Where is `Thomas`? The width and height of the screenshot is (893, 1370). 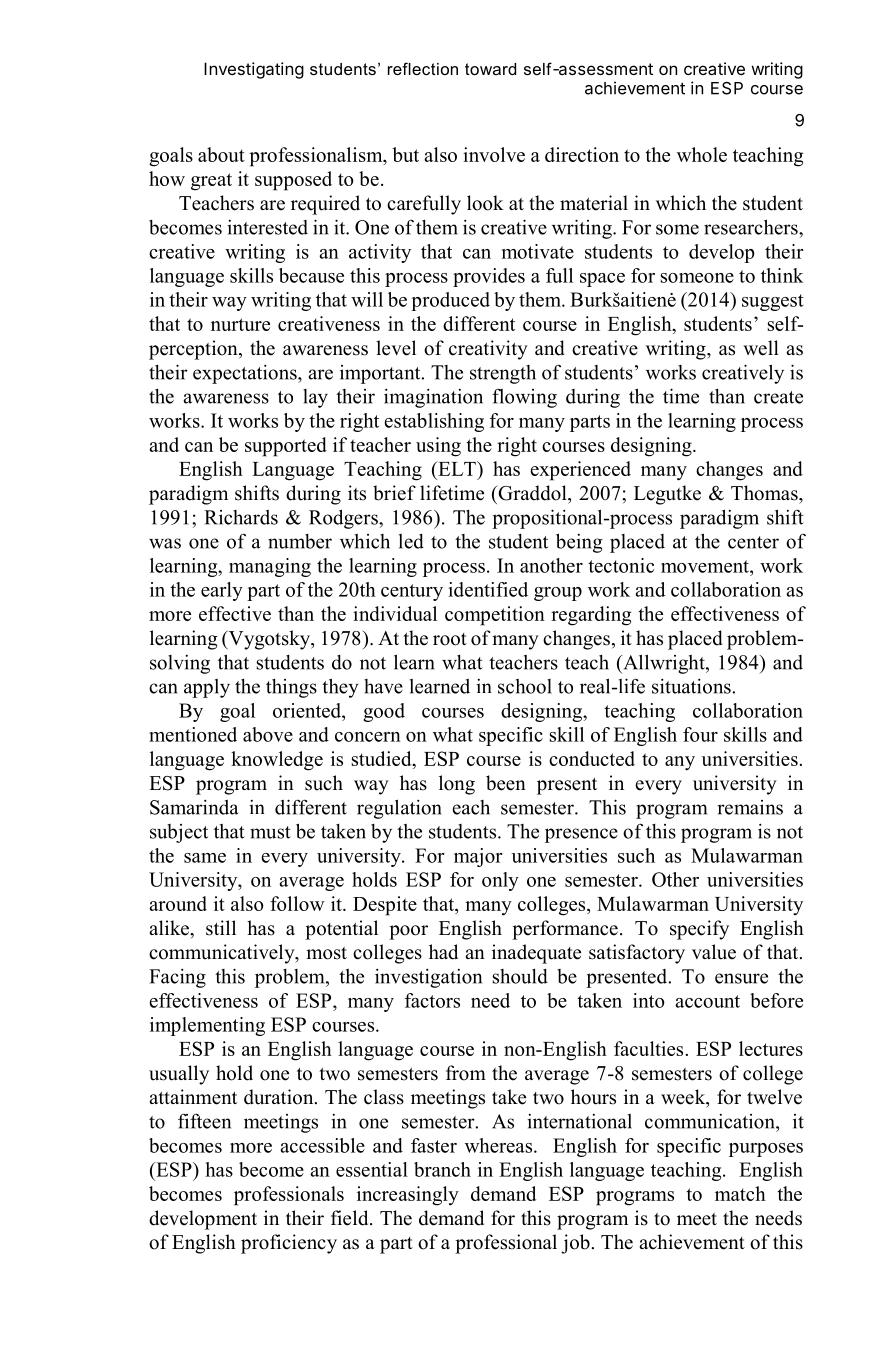
Thomas is located at coordinates (765, 493).
